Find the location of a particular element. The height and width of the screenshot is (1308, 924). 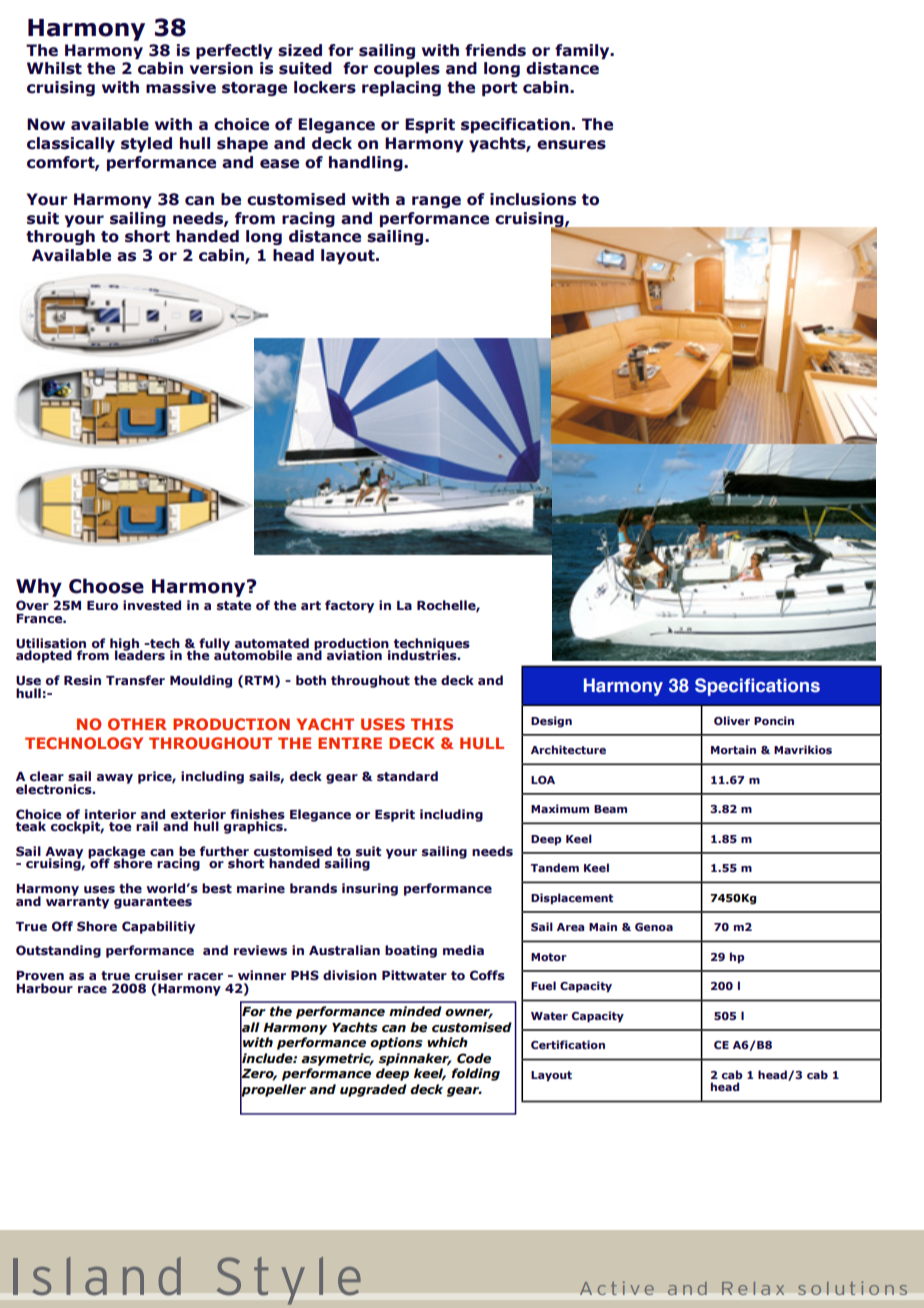

massive is located at coordinates (181, 87).
